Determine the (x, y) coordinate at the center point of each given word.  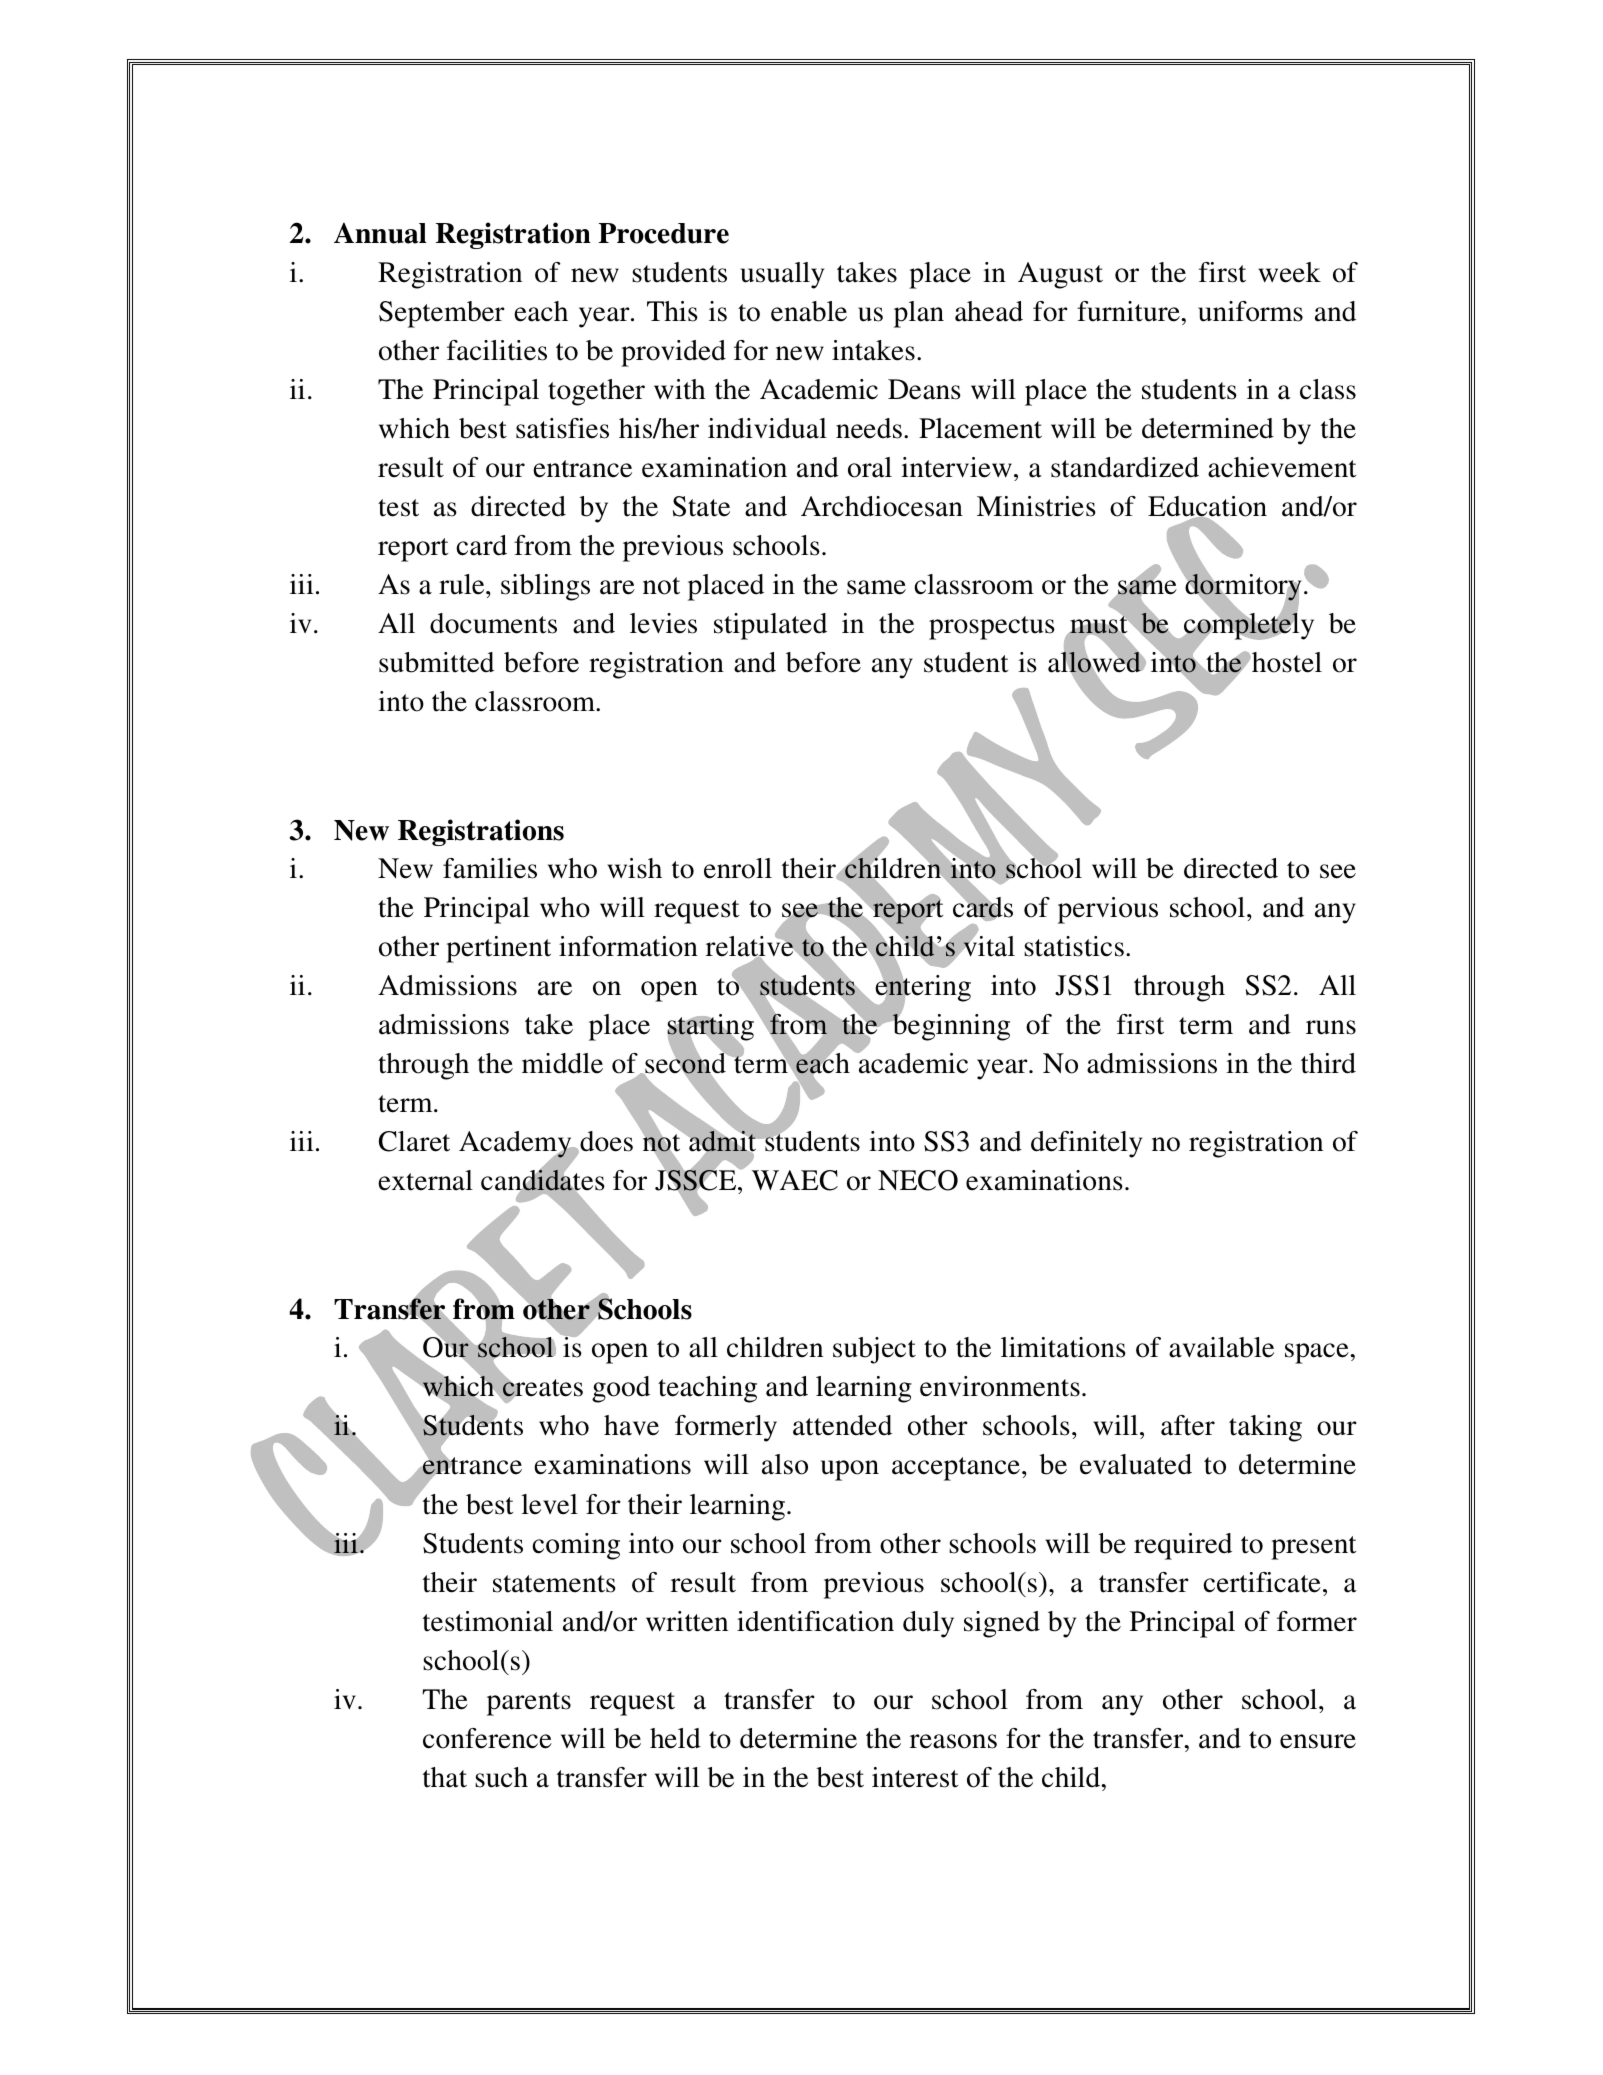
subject (874, 1350)
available (1221, 1347)
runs (1331, 1027)
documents (493, 623)
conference (487, 1738)
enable (809, 311)
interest (915, 1777)
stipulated (770, 626)
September (442, 314)
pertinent (498, 949)
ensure (1318, 1741)
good (621, 1389)
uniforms (1250, 311)
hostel (1286, 662)
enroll (738, 868)
